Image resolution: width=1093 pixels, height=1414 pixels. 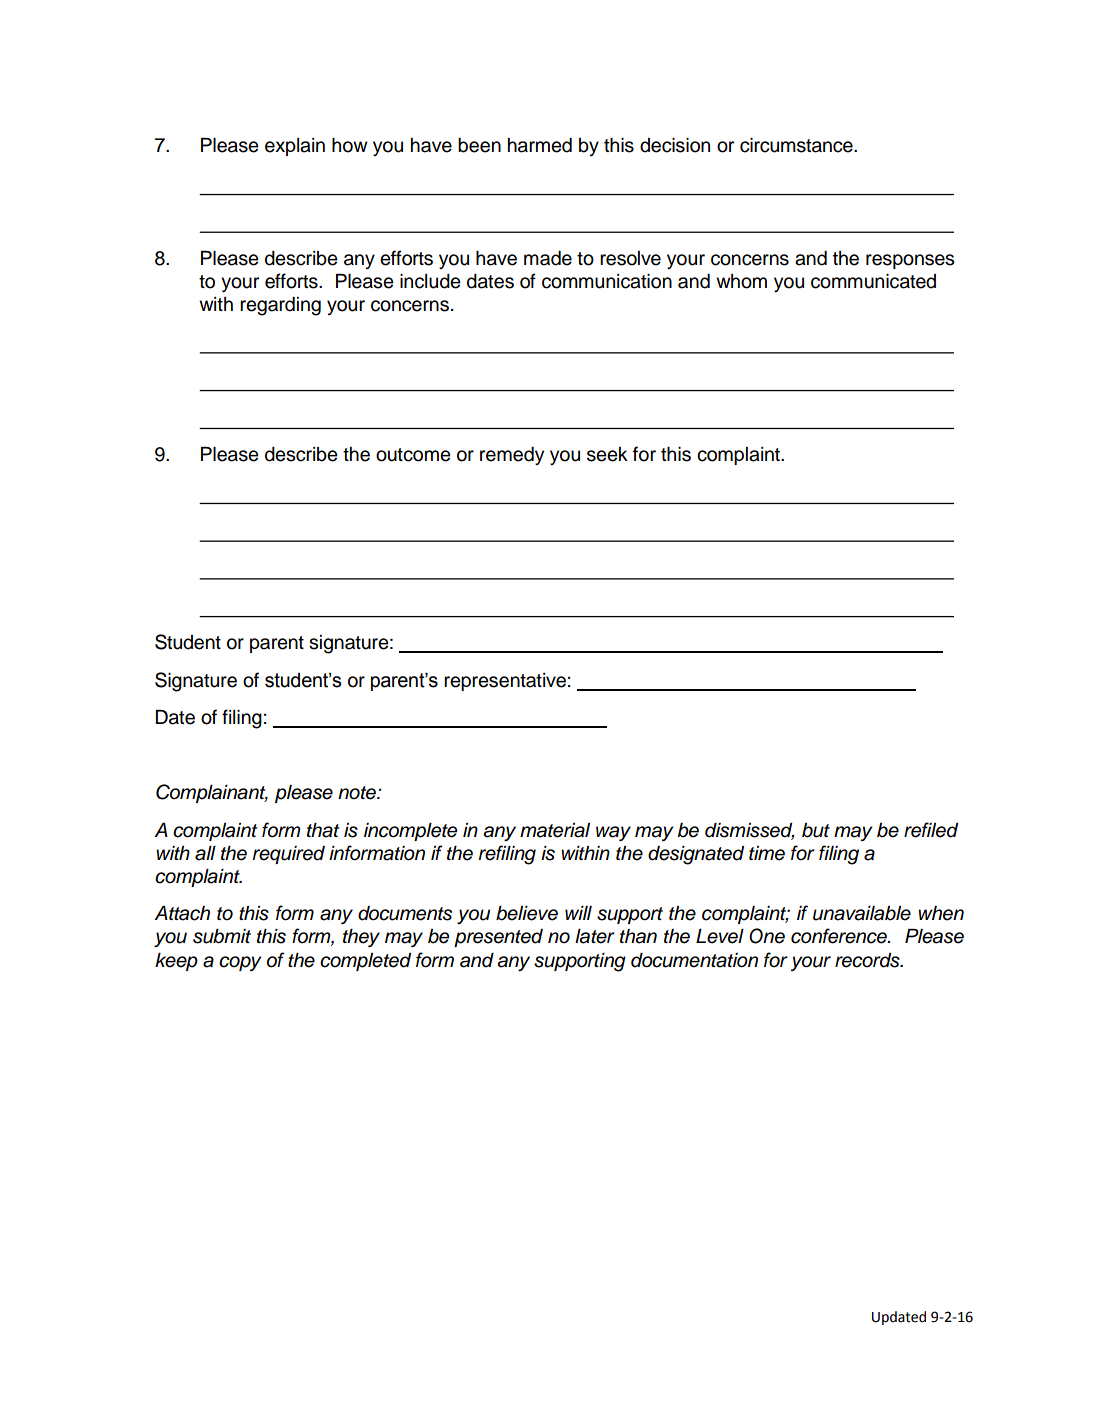 What do you see at coordinates (607, 454) in the document?
I see `seek` at bounding box center [607, 454].
